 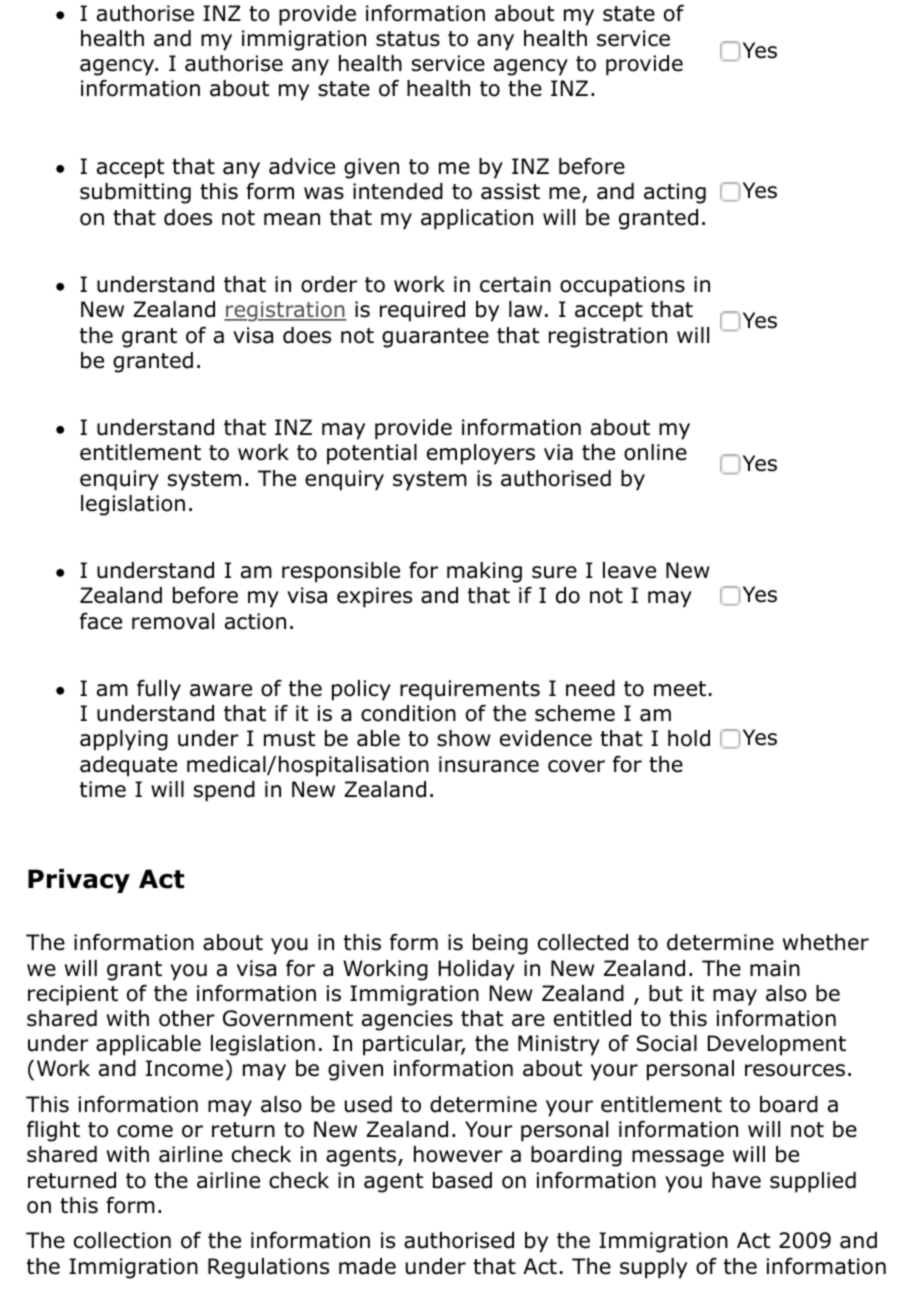 I want to click on insurance, so click(x=489, y=764).
